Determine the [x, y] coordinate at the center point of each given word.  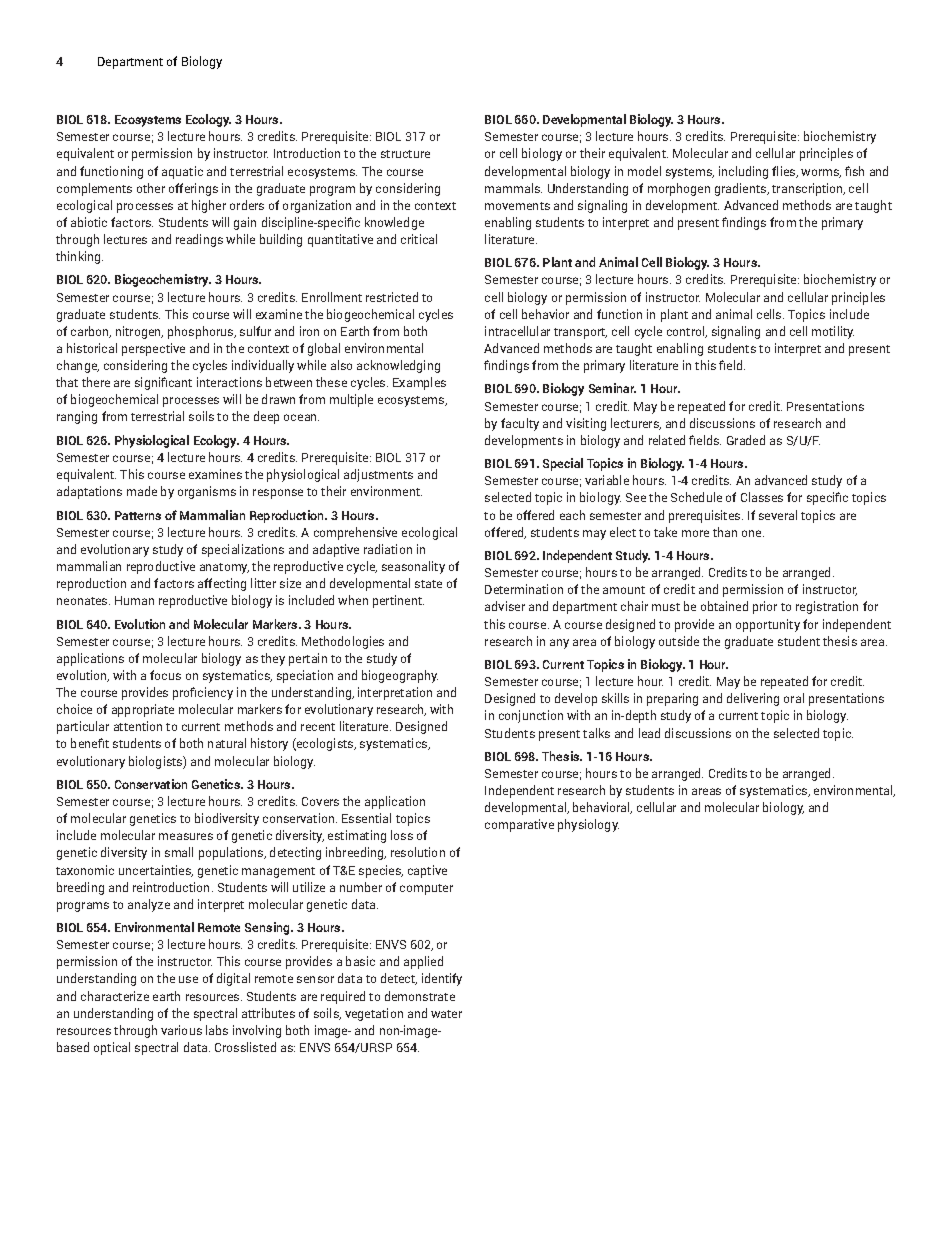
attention [138, 726]
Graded [746, 440]
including [743, 172]
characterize [115, 996]
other [151, 188]
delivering [753, 699]
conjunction [531, 716]
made [142, 491]
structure [405, 154]
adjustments [378, 475]
